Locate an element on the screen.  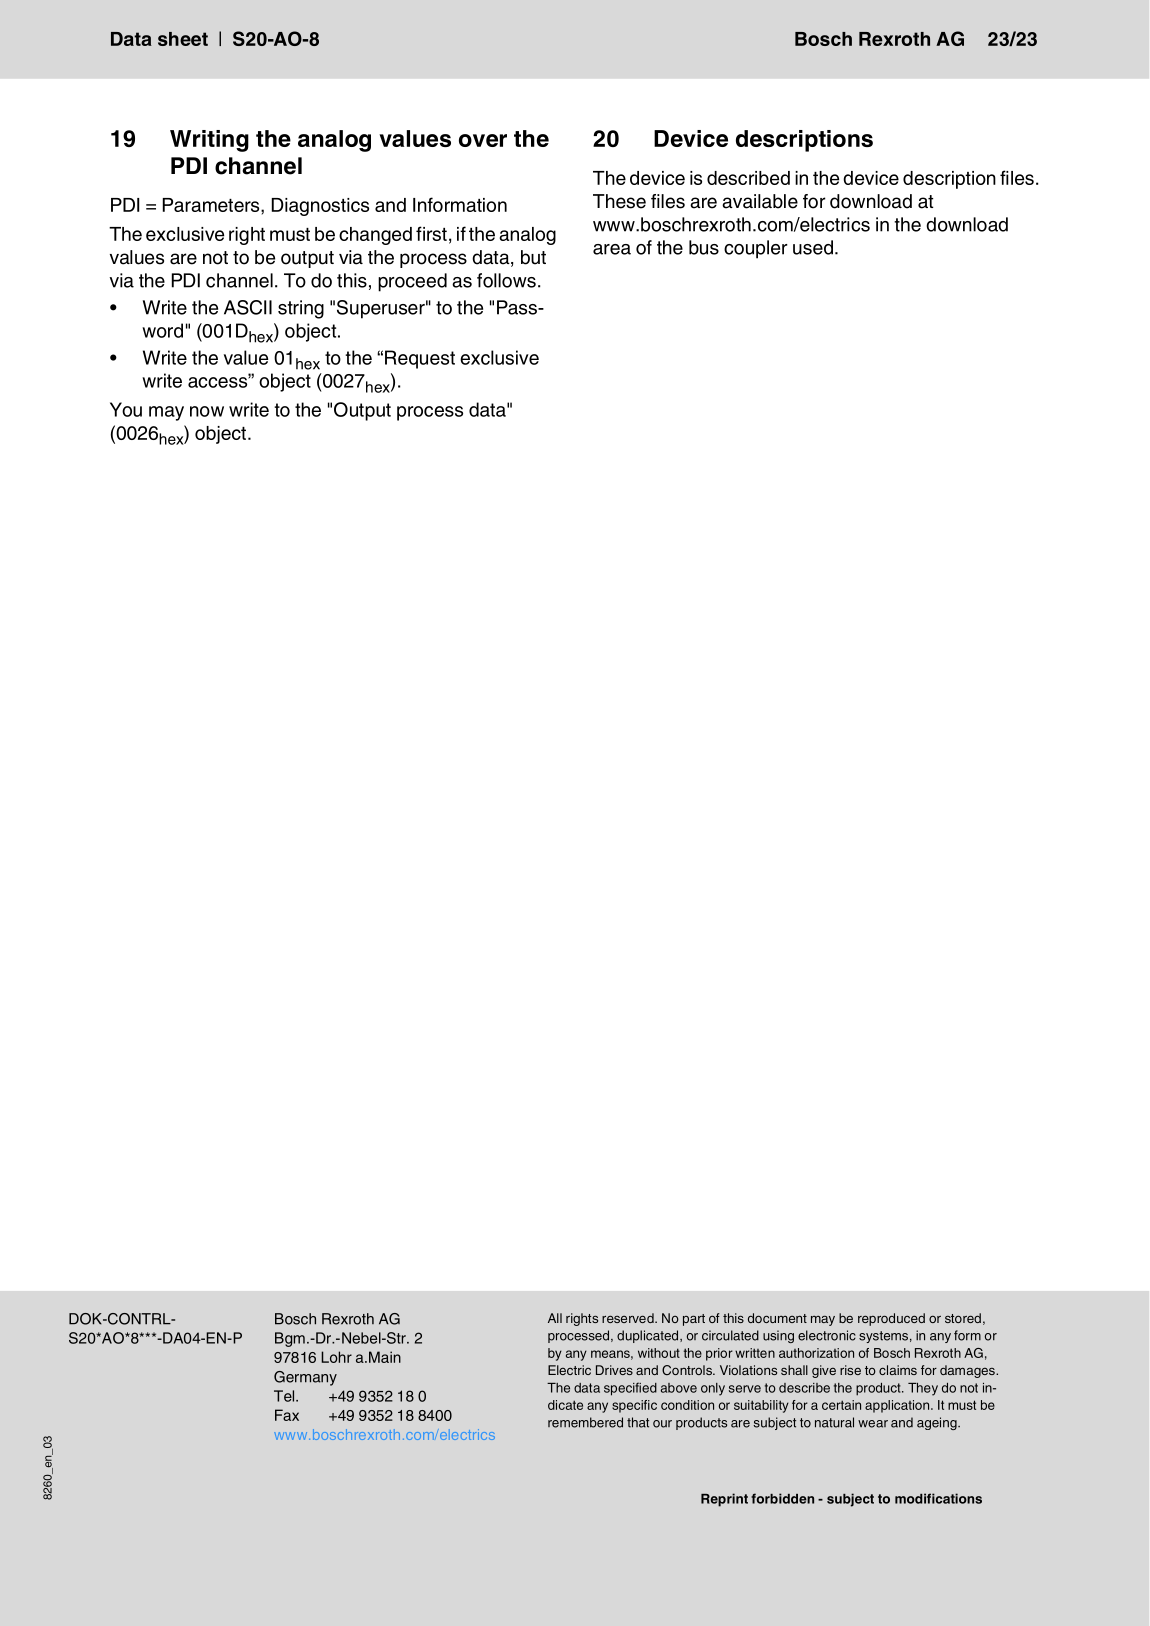
Fax is located at coordinates (287, 1415).
